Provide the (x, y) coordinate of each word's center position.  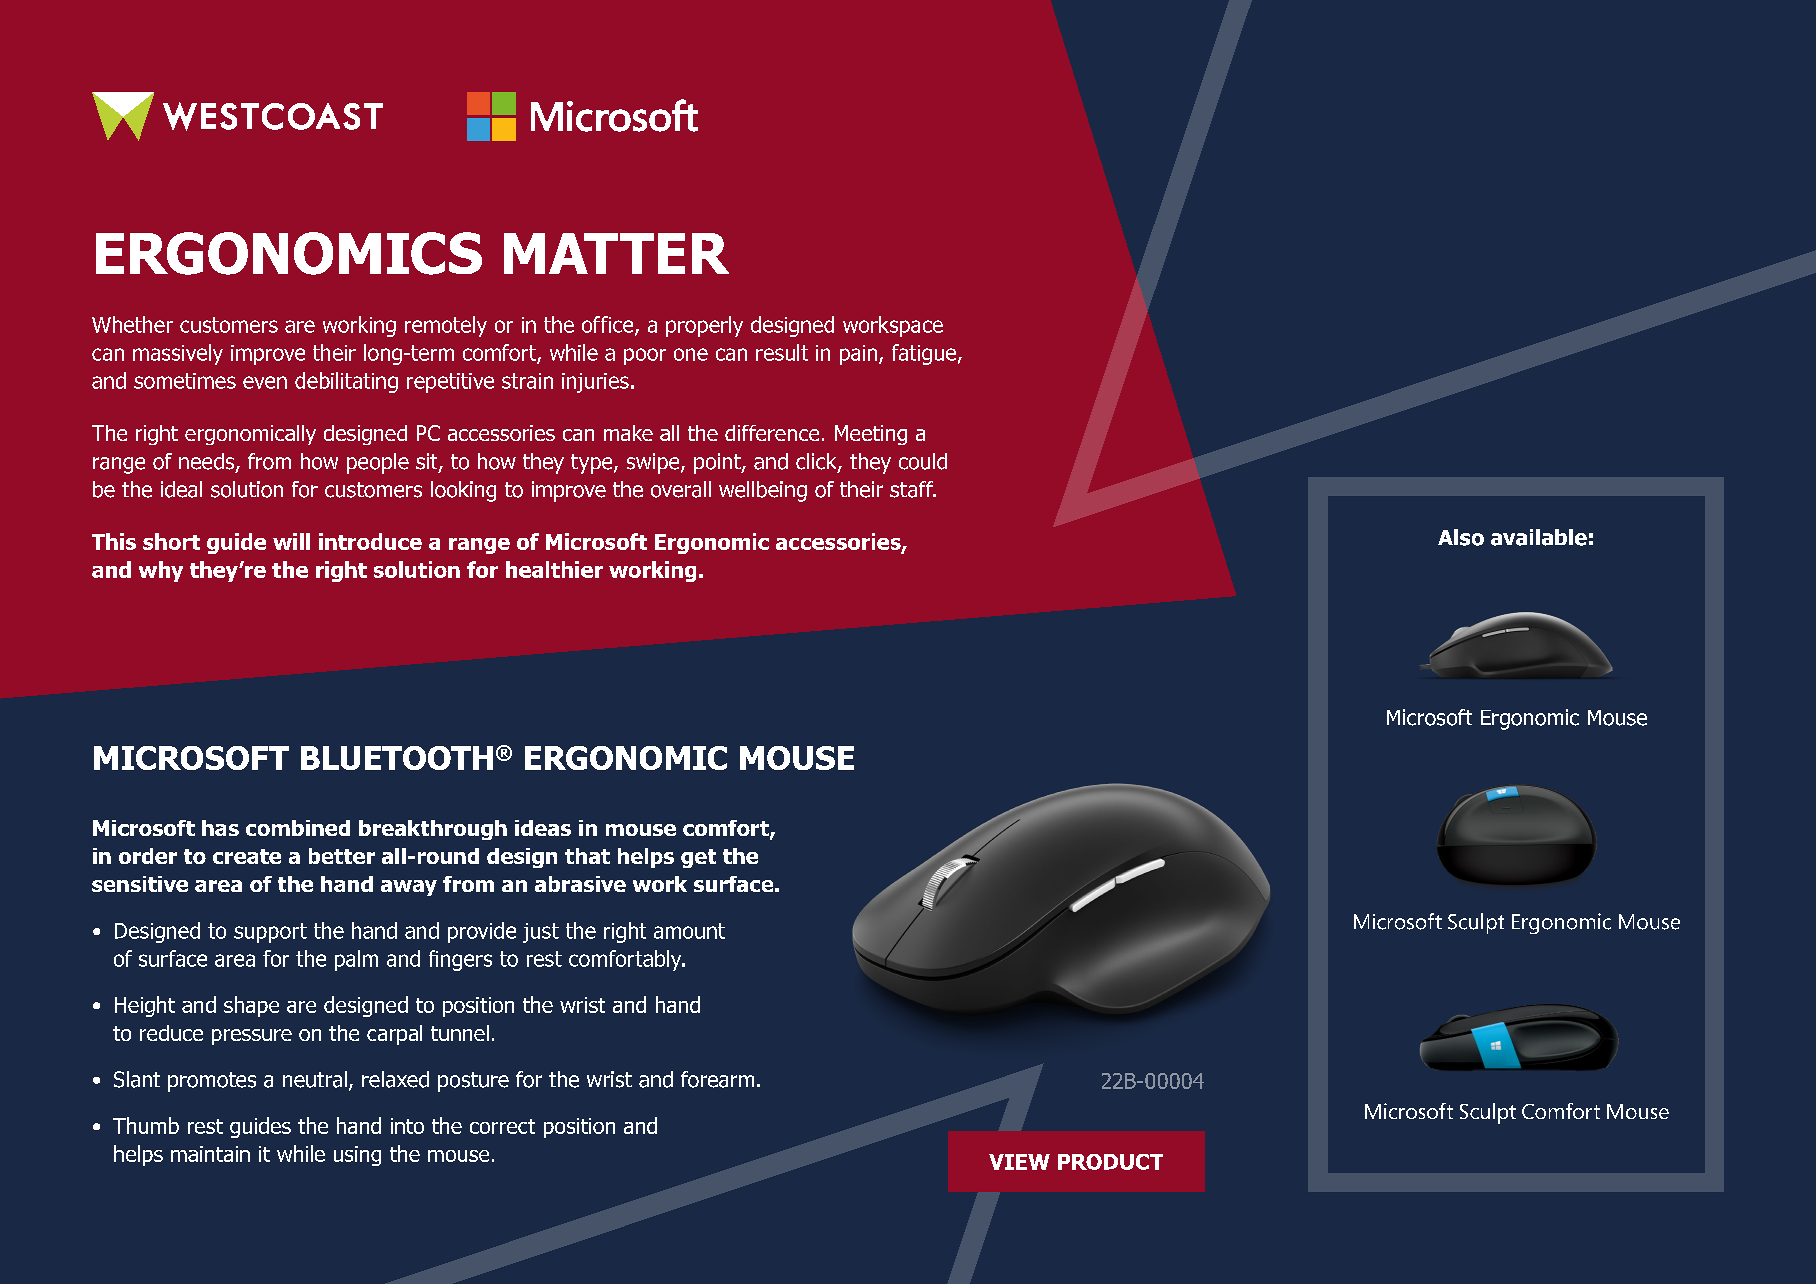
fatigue (924, 354)
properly (704, 326)
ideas (543, 828)
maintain (210, 1154)
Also (1461, 537)
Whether (132, 324)
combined (298, 828)
